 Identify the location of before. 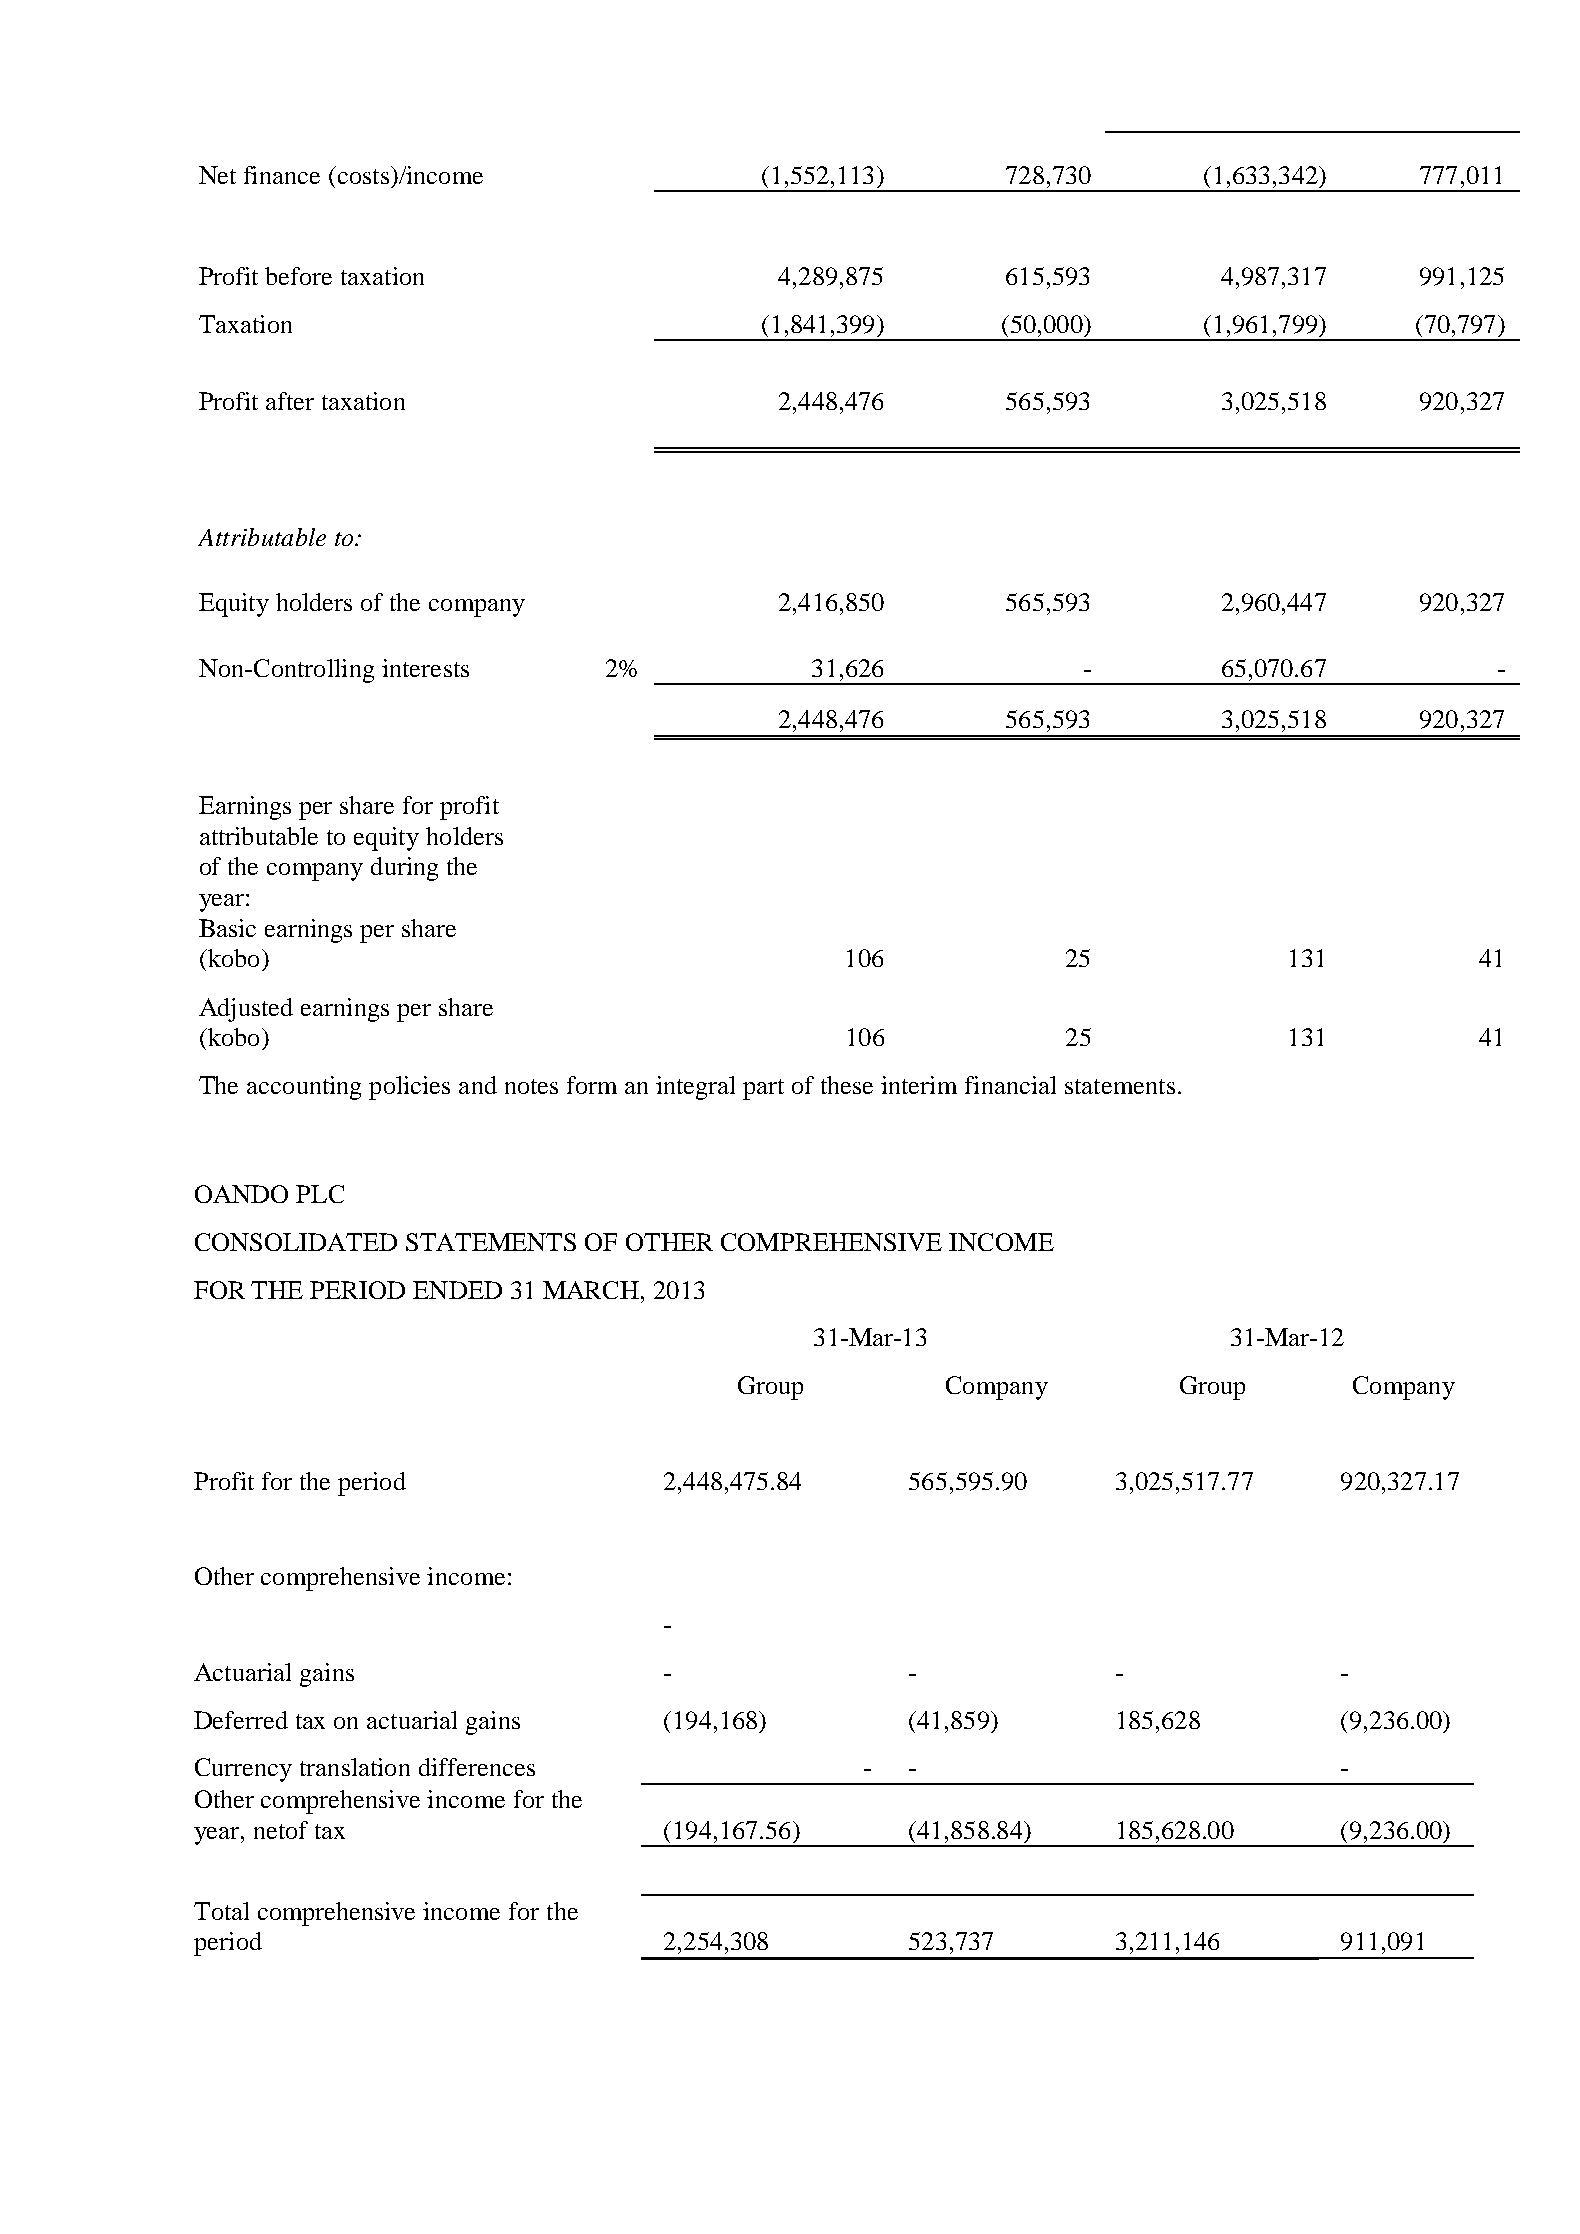
(298, 276).
